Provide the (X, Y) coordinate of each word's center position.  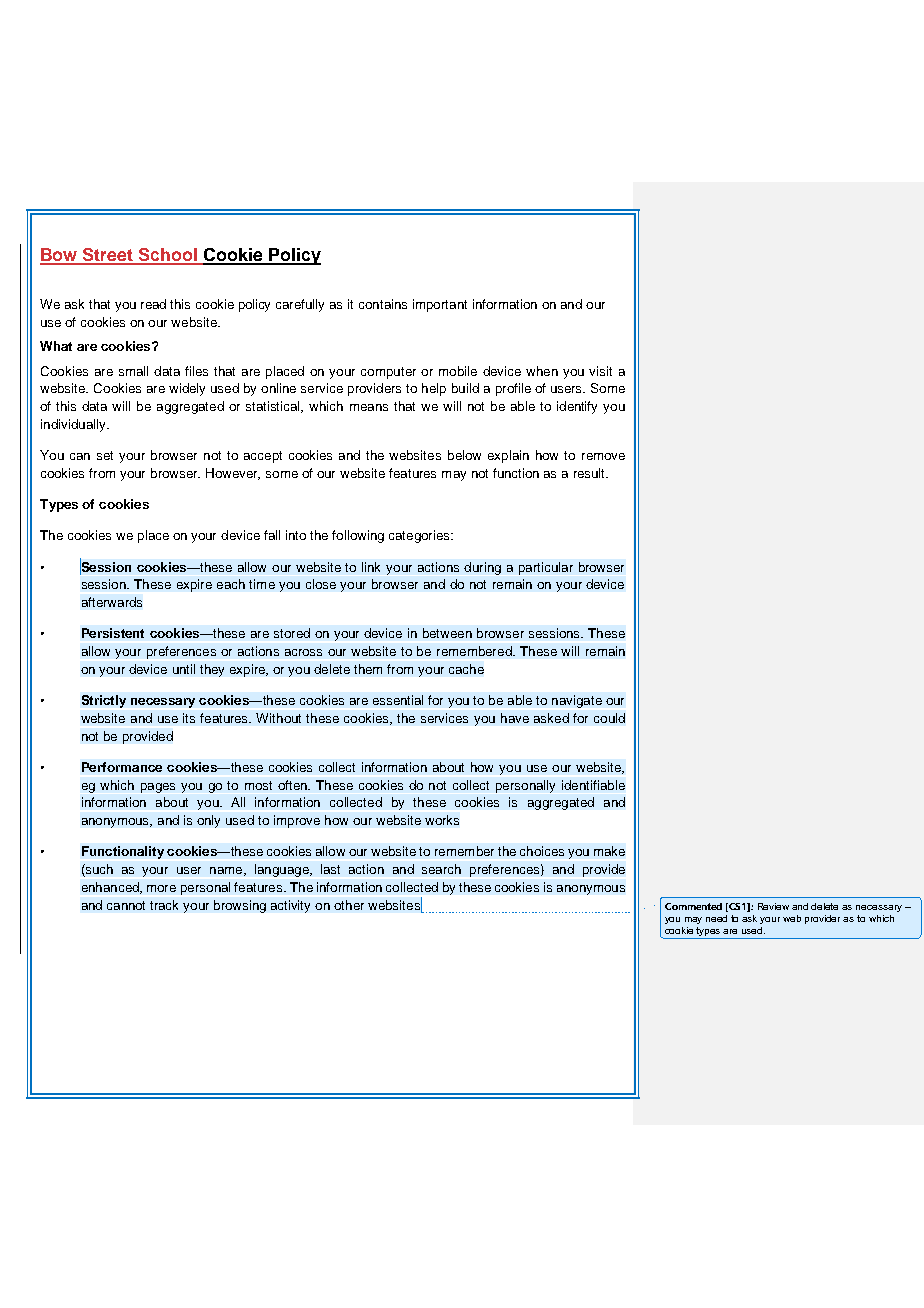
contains (383, 304)
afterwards (112, 602)
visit (600, 371)
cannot (126, 905)
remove (603, 456)
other (349, 905)
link (371, 567)
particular (546, 568)
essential (398, 700)
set (105, 455)
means (369, 407)
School (168, 256)
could (609, 718)
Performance (122, 767)
